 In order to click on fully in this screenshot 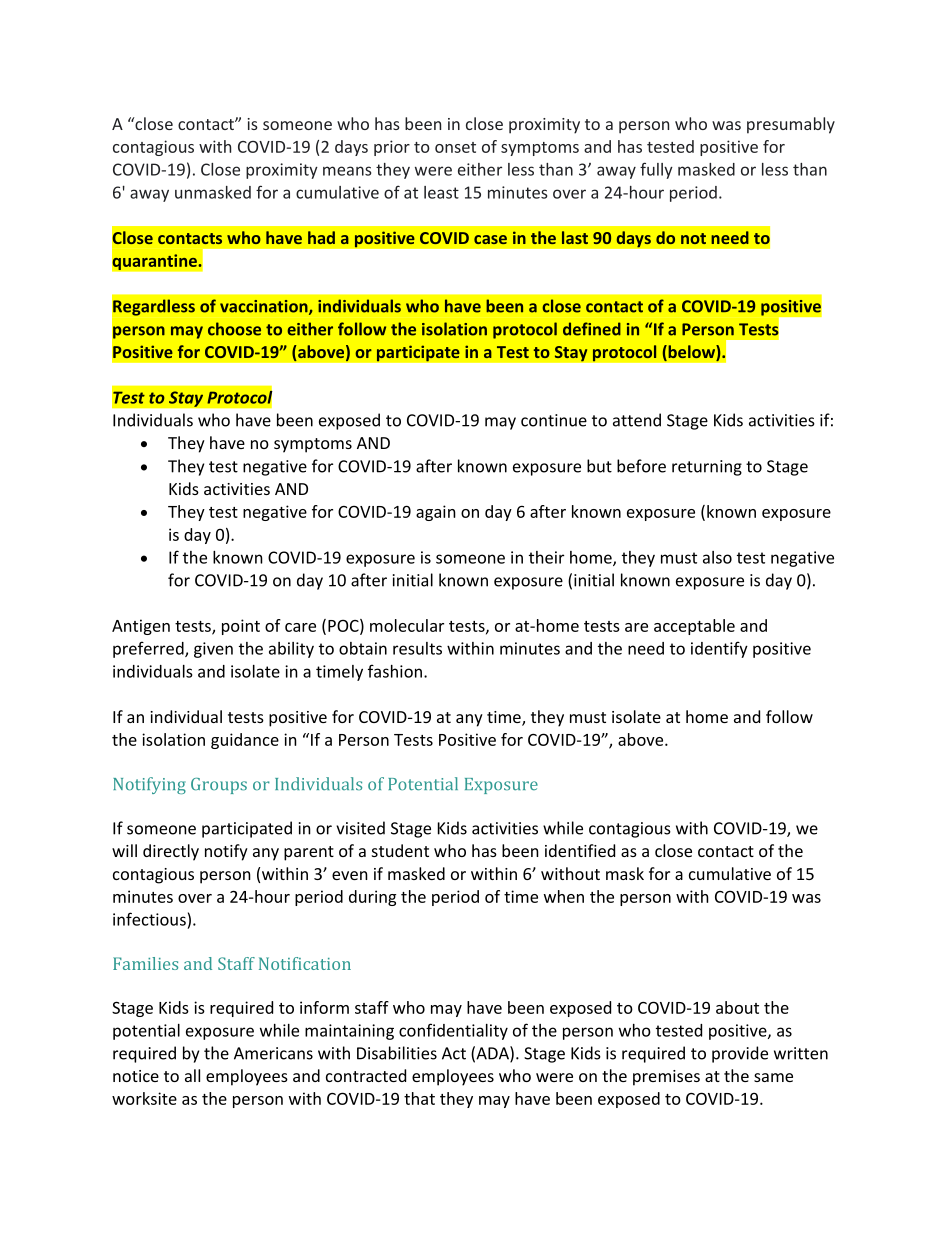, I will do `click(656, 170)`.
